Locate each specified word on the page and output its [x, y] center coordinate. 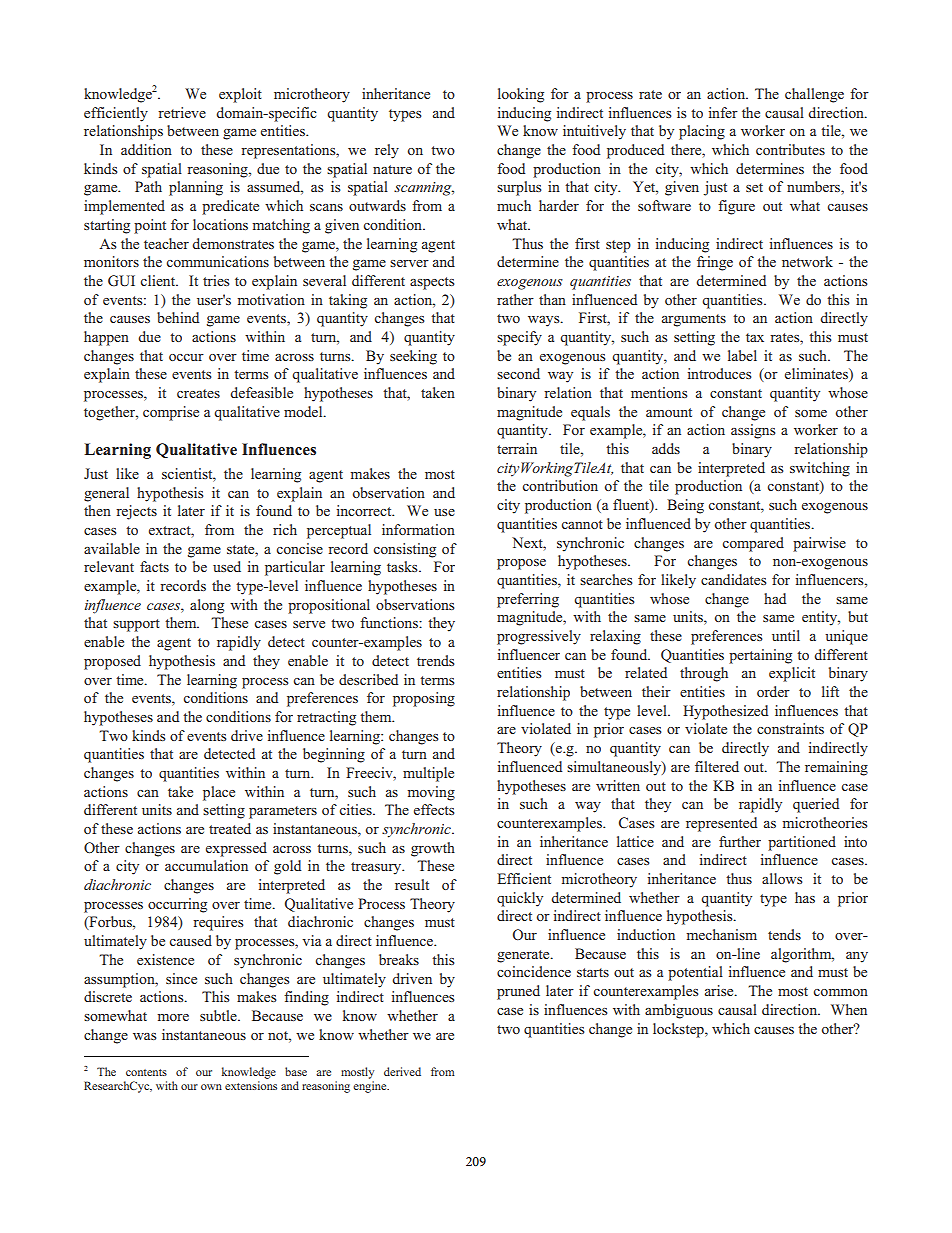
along [207, 606]
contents [146, 1072]
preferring [528, 600]
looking [521, 95]
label [742, 355]
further [740, 841]
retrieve [182, 112]
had [775, 598]
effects [434, 809]
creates [198, 393]
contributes [790, 149]
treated [230, 828]
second [518, 373]
